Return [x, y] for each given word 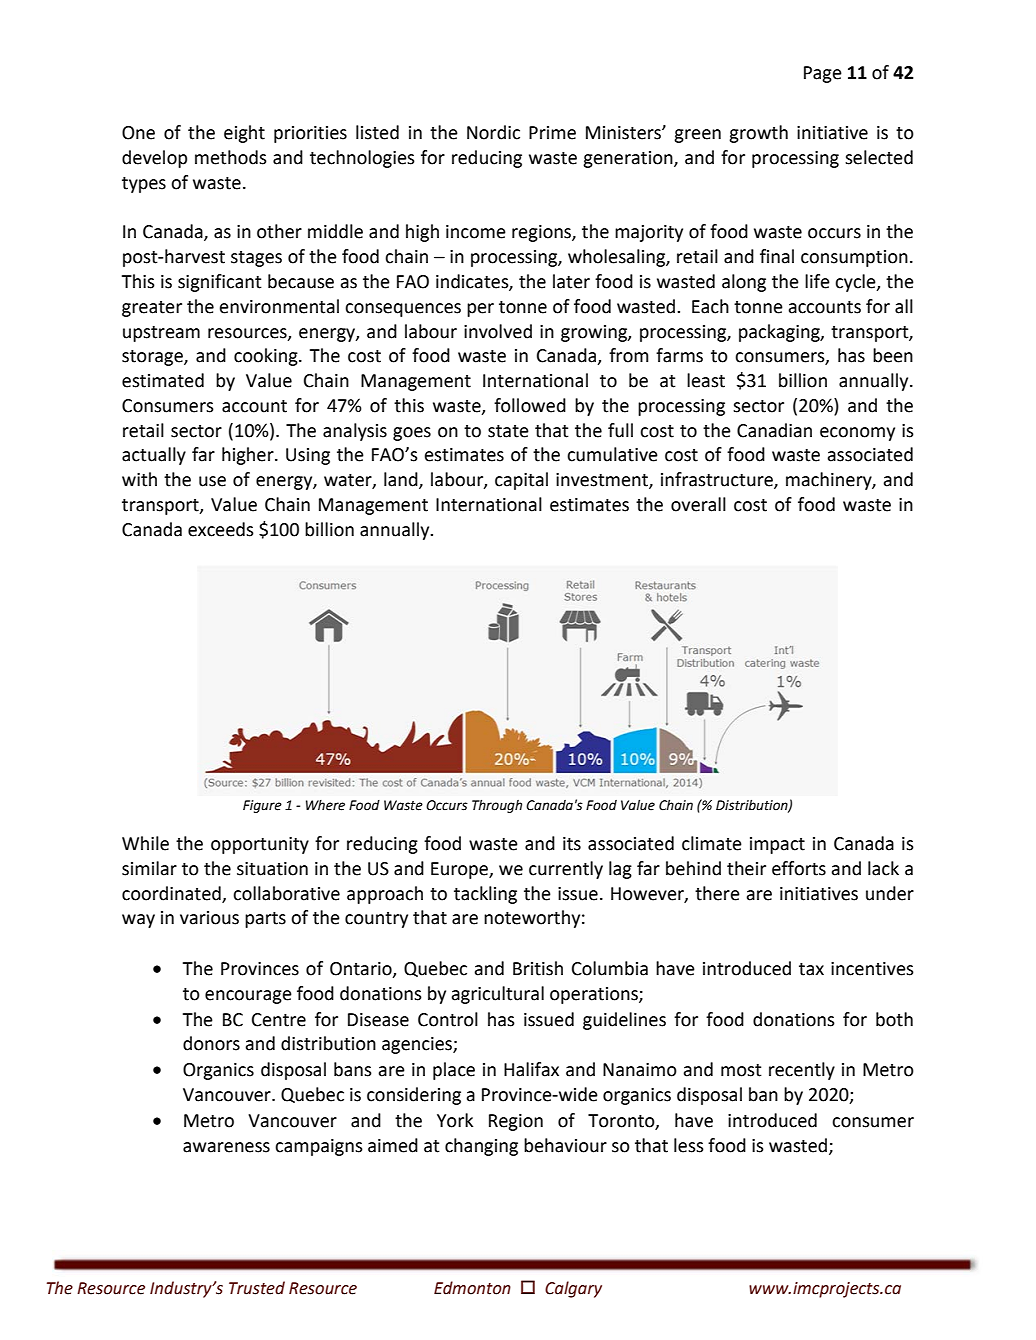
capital [521, 481]
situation [272, 869]
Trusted [257, 1288]
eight [244, 134]
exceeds [221, 529]
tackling [485, 895]
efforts [799, 868]
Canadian [774, 430]
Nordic [493, 132]
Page [823, 74]
